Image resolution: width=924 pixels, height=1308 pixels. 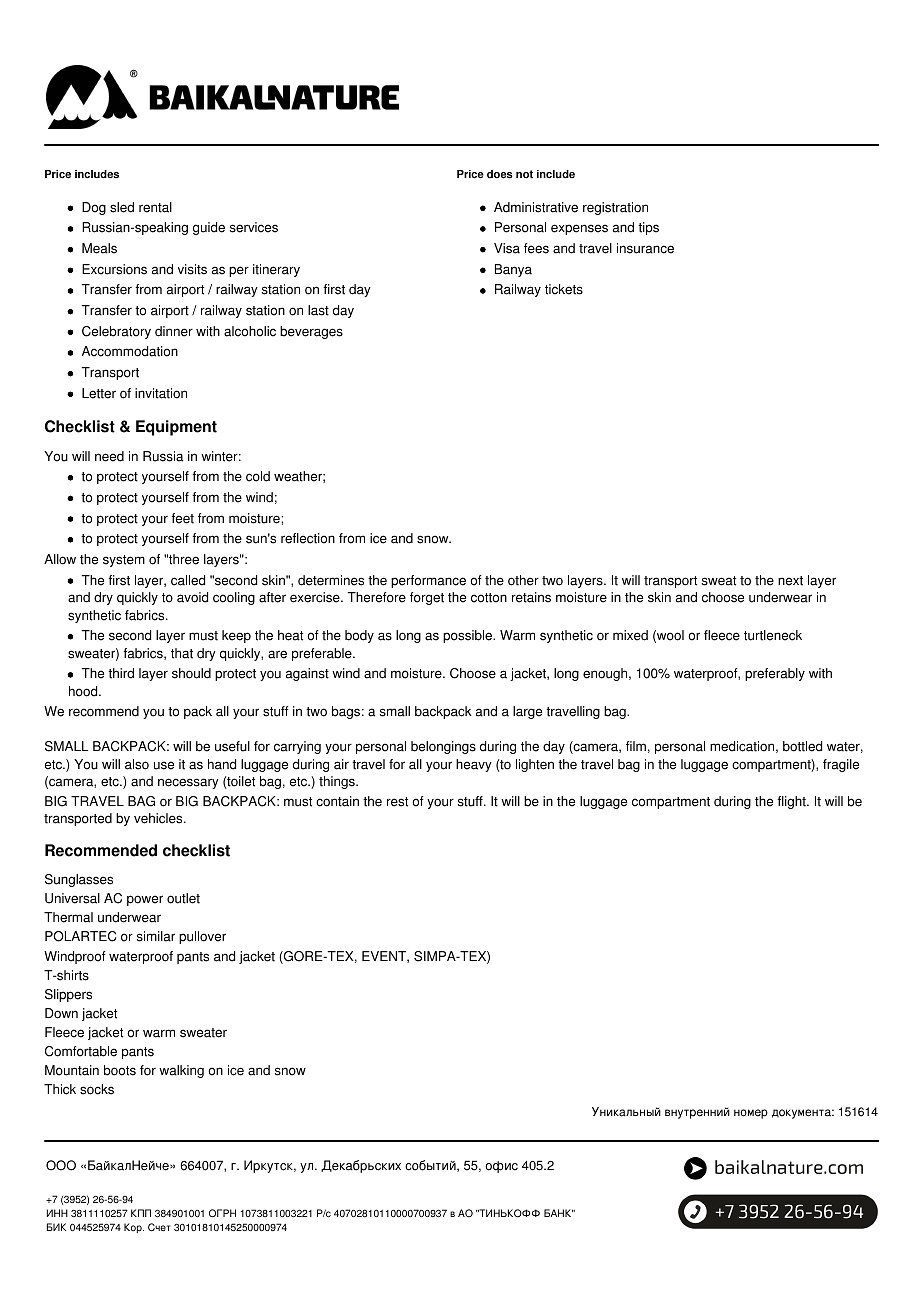 What do you see at coordinates (181, 1071) in the screenshot?
I see `walking` at bounding box center [181, 1071].
